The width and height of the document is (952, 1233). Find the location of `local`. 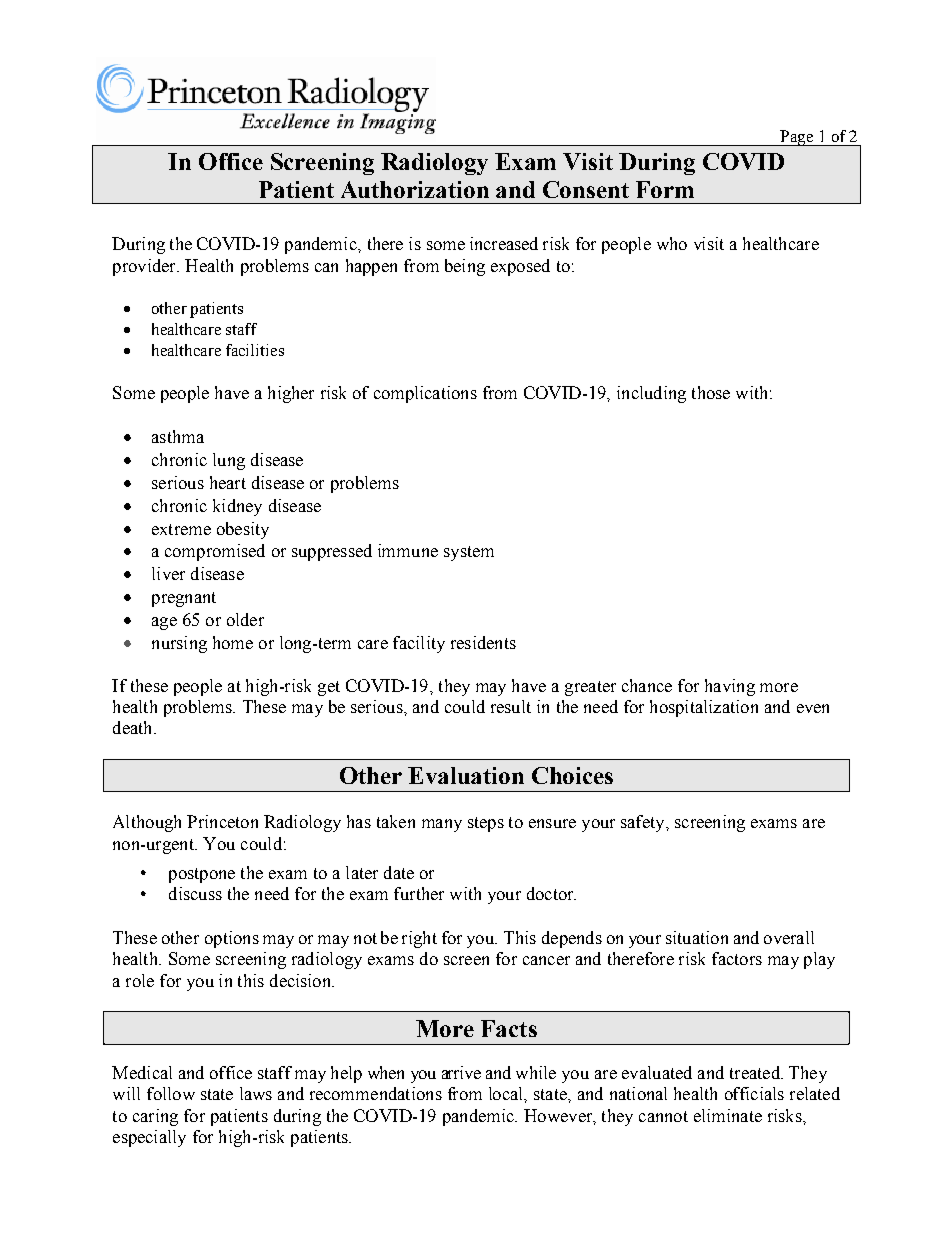

local is located at coordinates (507, 1093).
